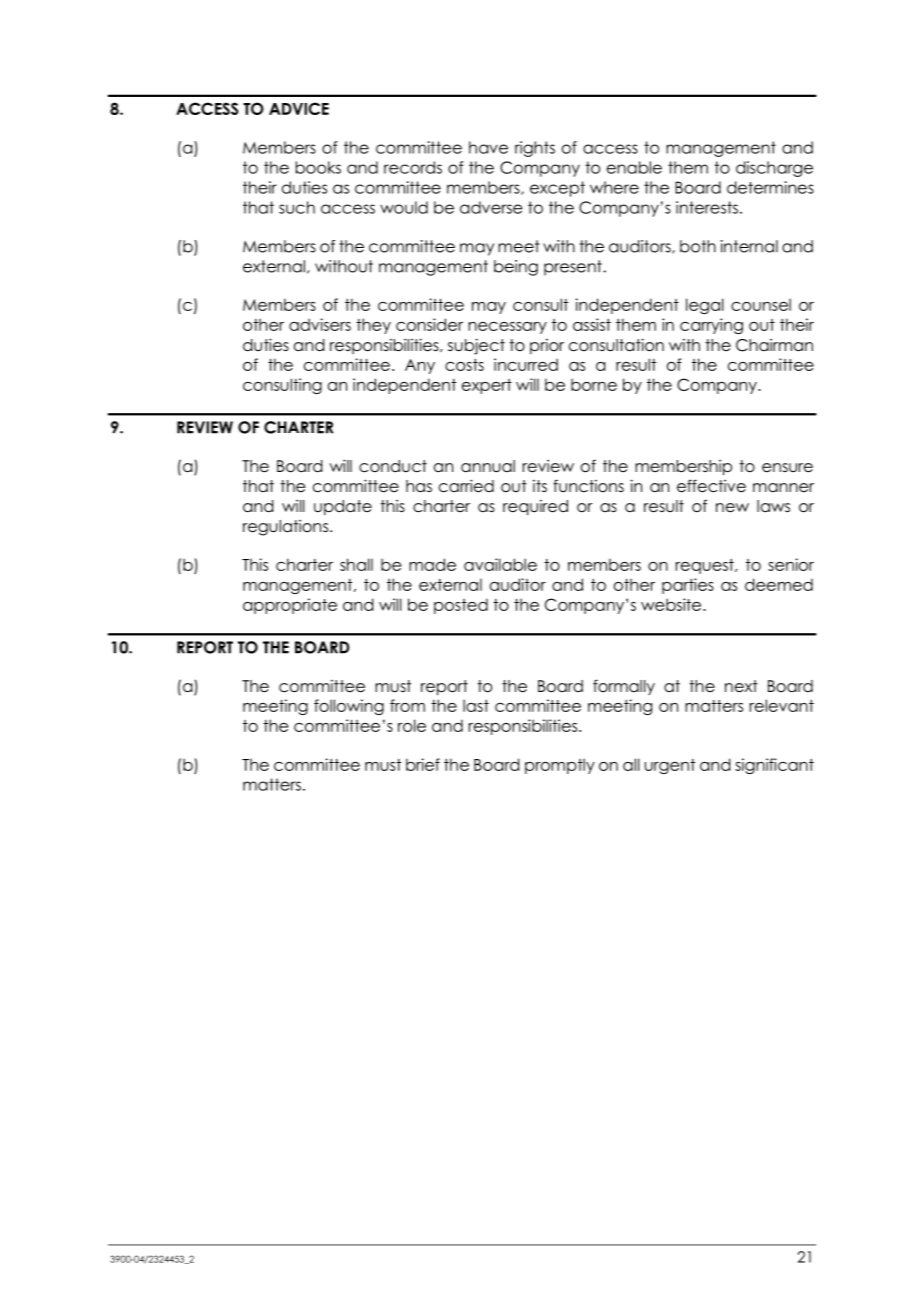 The image size is (924, 1308). Describe the element at coordinates (299, 108) in the document. I see `ADVICE` at that location.
